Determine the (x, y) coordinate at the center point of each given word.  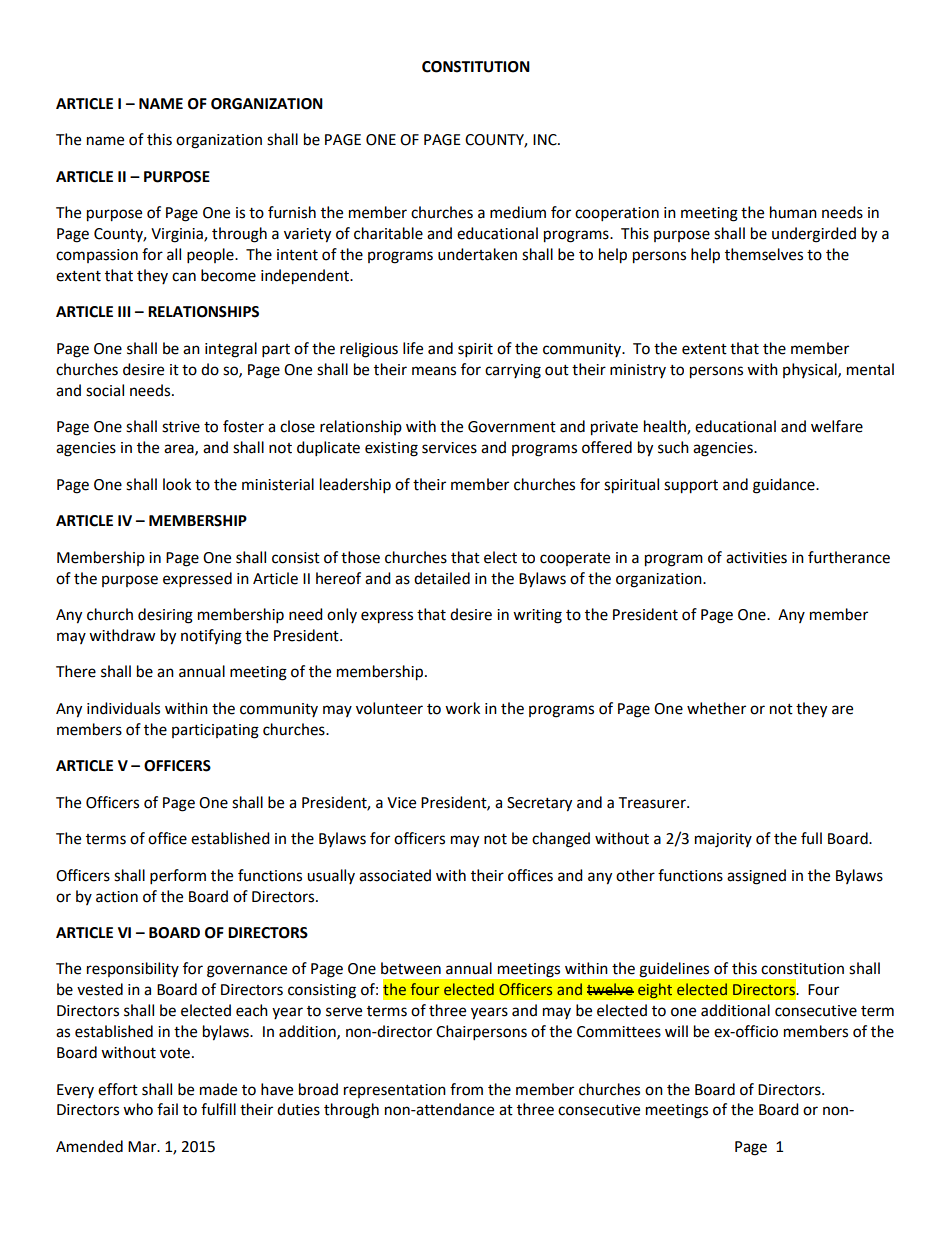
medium (518, 212)
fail (167, 1109)
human (793, 212)
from (466, 1089)
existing (391, 449)
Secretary (539, 804)
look (177, 484)
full (811, 838)
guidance (785, 486)
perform (178, 877)
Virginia (178, 235)
